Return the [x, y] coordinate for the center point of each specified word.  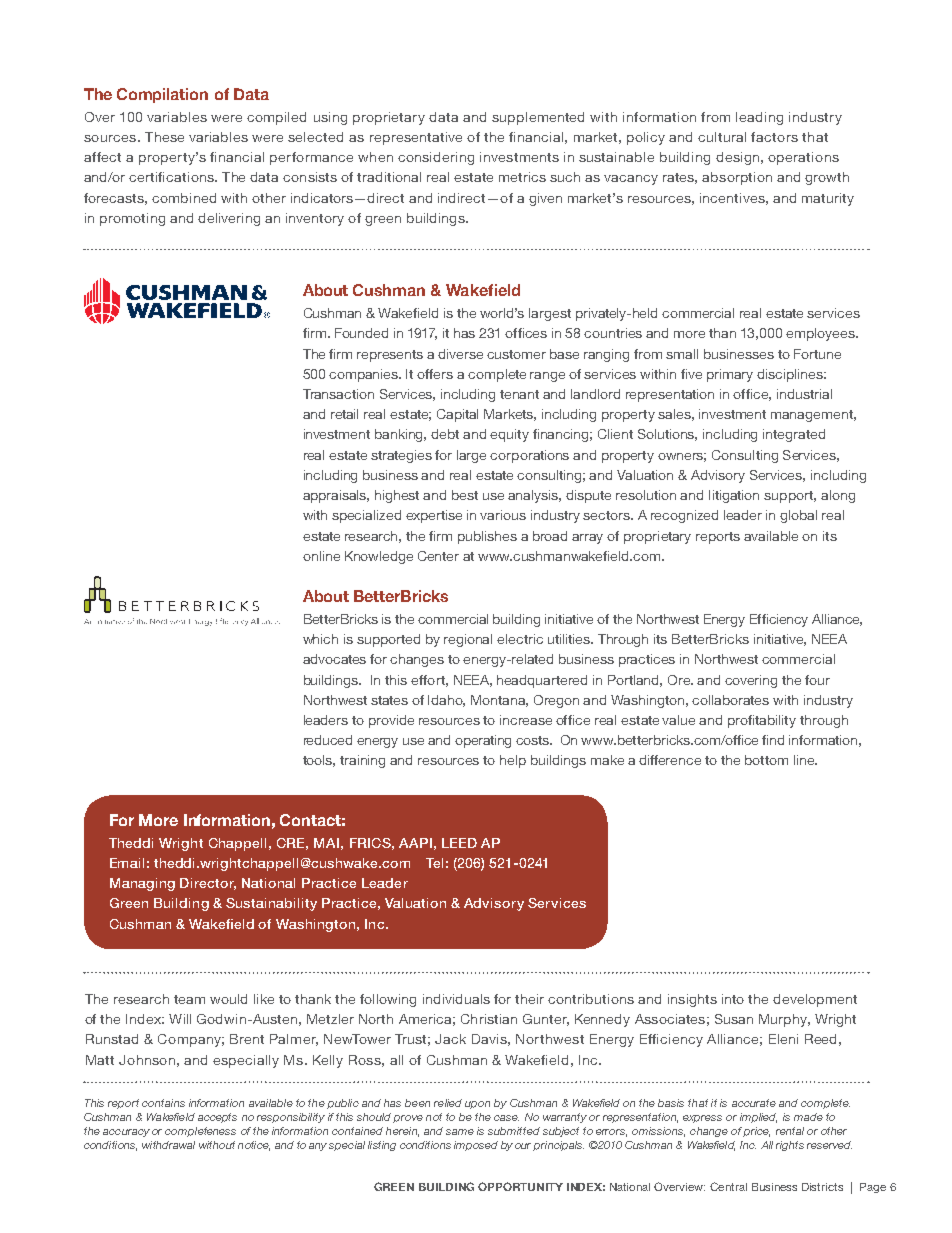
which [320, 639]
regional [468, 640]
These [164, 137]
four [817, 680]
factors [774, 137]
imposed [476, 1146]
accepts [217, 1118]
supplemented [538, 118]
